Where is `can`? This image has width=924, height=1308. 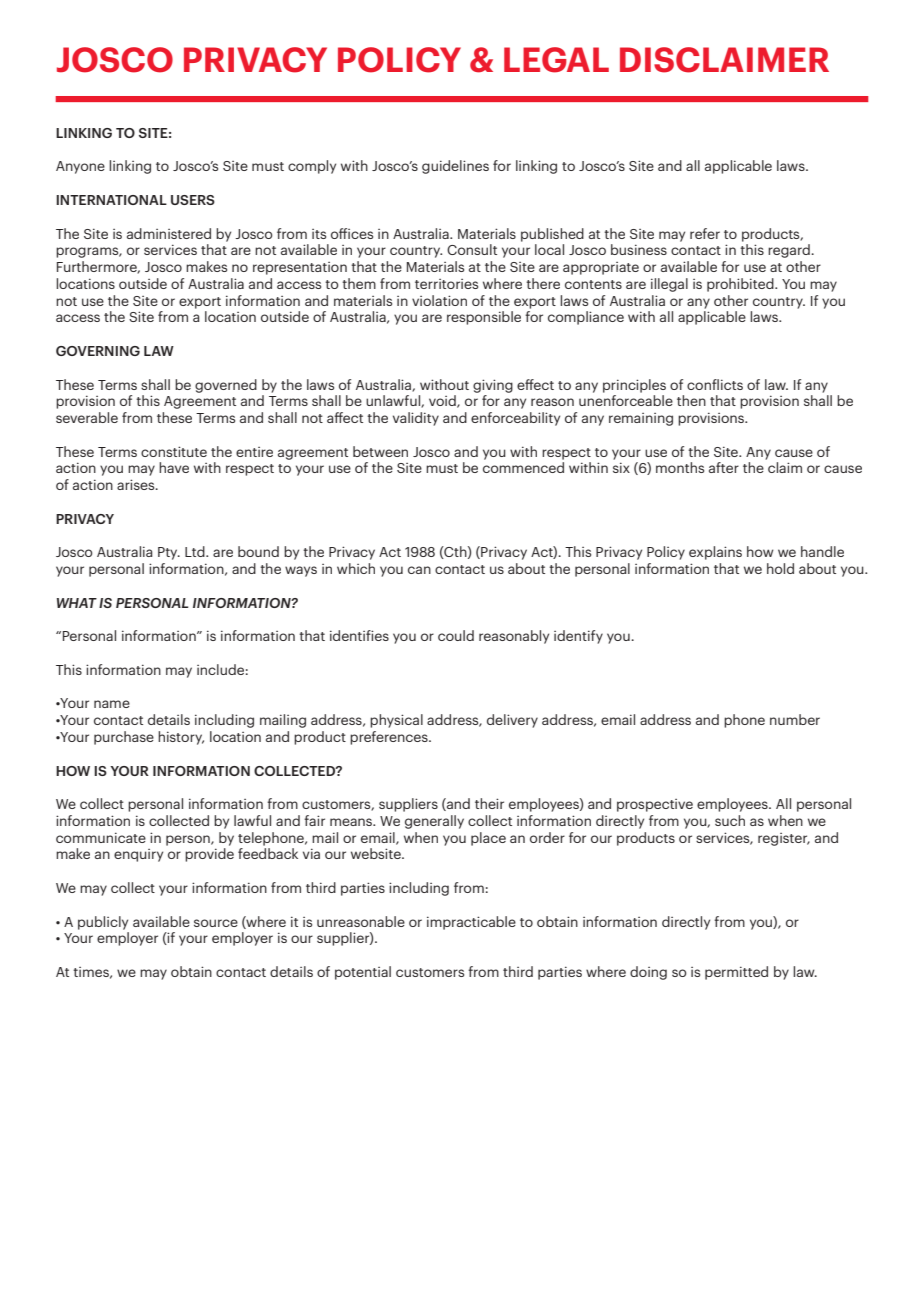 can is located at coordinates (419, 570).
